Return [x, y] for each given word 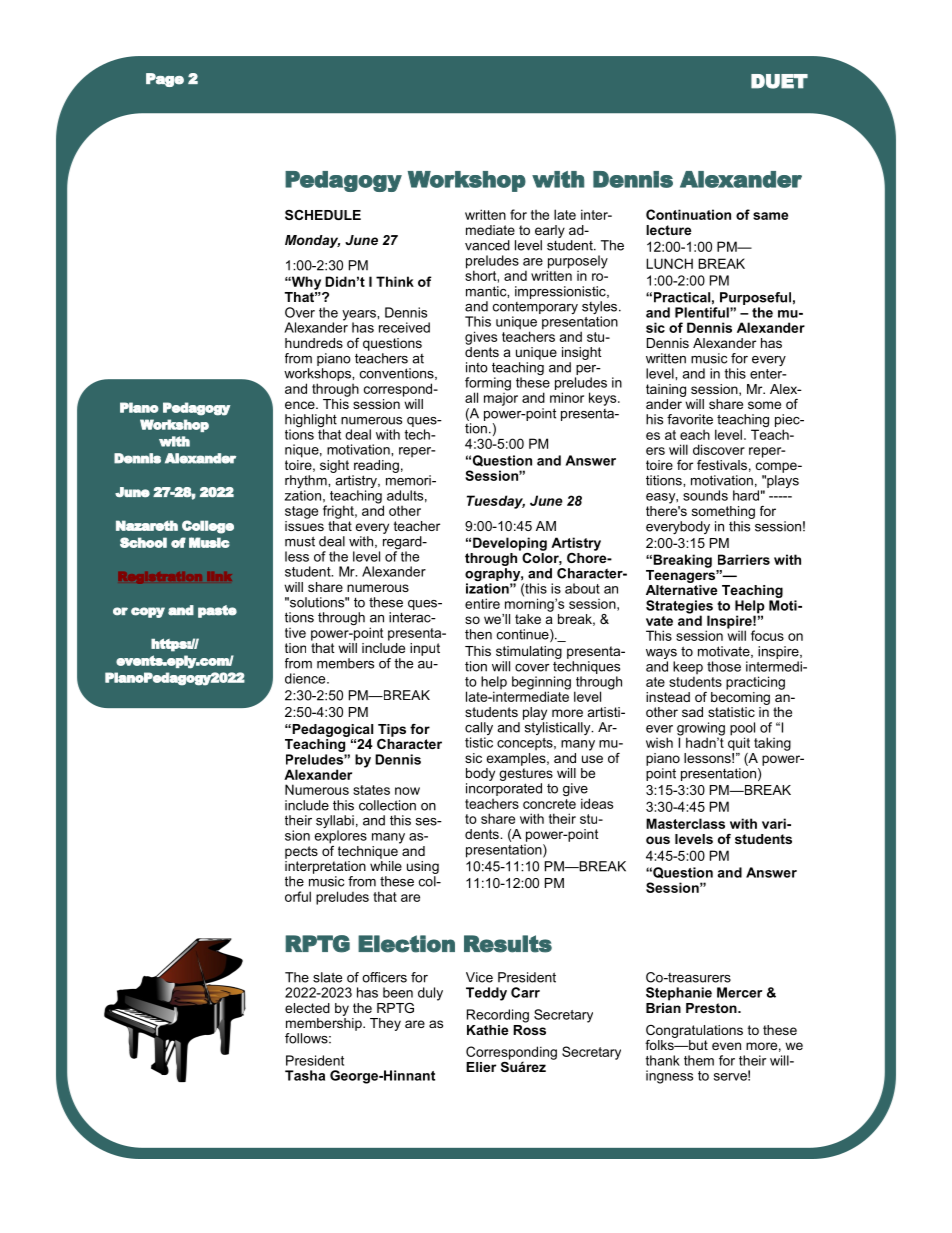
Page [165, 80]
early [550, 231]
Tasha [305, 1075]
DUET [779, 81]
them [699, 1060]
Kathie [487, 1030]
